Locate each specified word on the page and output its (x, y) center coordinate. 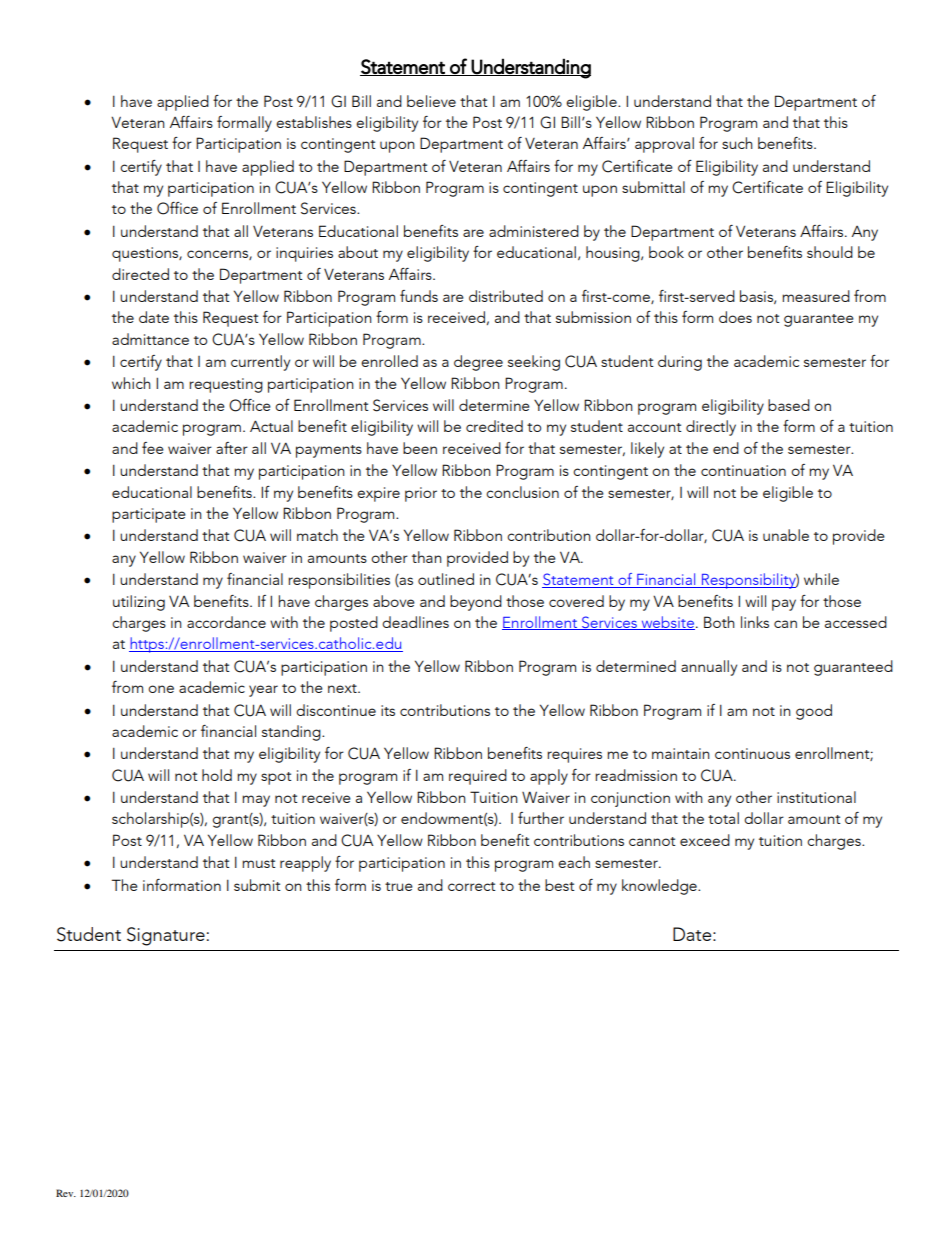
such (737, 143)
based (789, 405)
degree (478, 363)
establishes (314, 122)
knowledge (660, 887)
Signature (166, 936)
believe (431, 101)
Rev (66, 1193)
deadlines (415, 622)
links (755, 622)
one (161, 689)
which (131, 383)
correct (472, 886)
